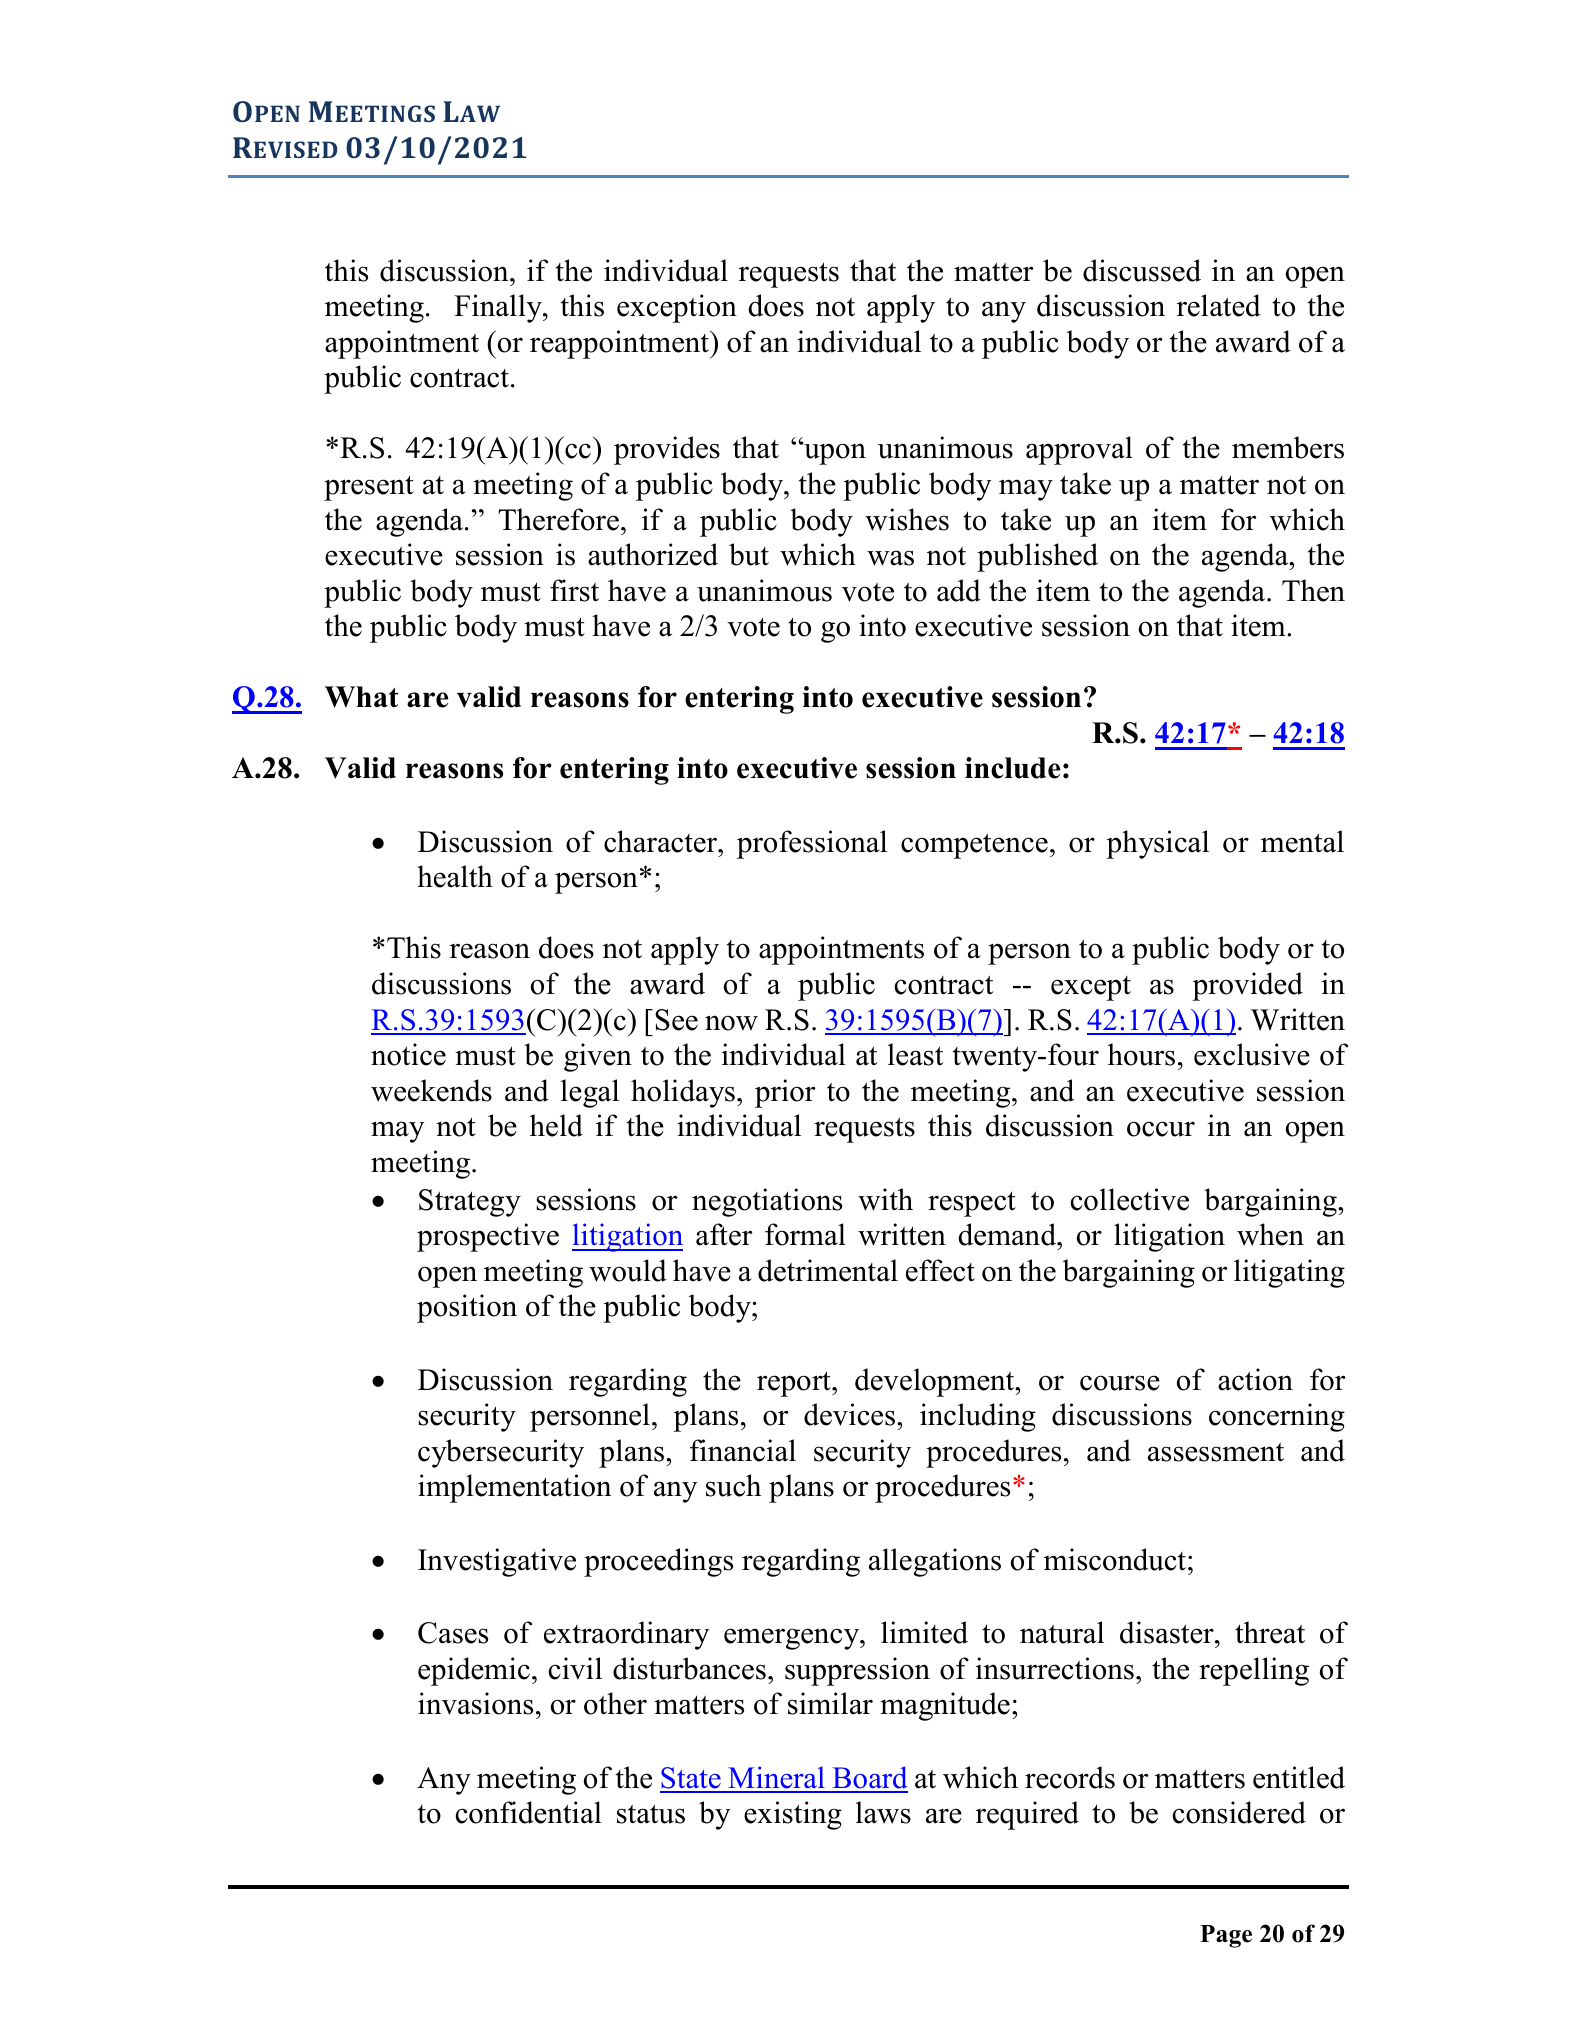  Describe the element at coordinates (1157, 844) in the screenshot. I see `physical` at that location.
